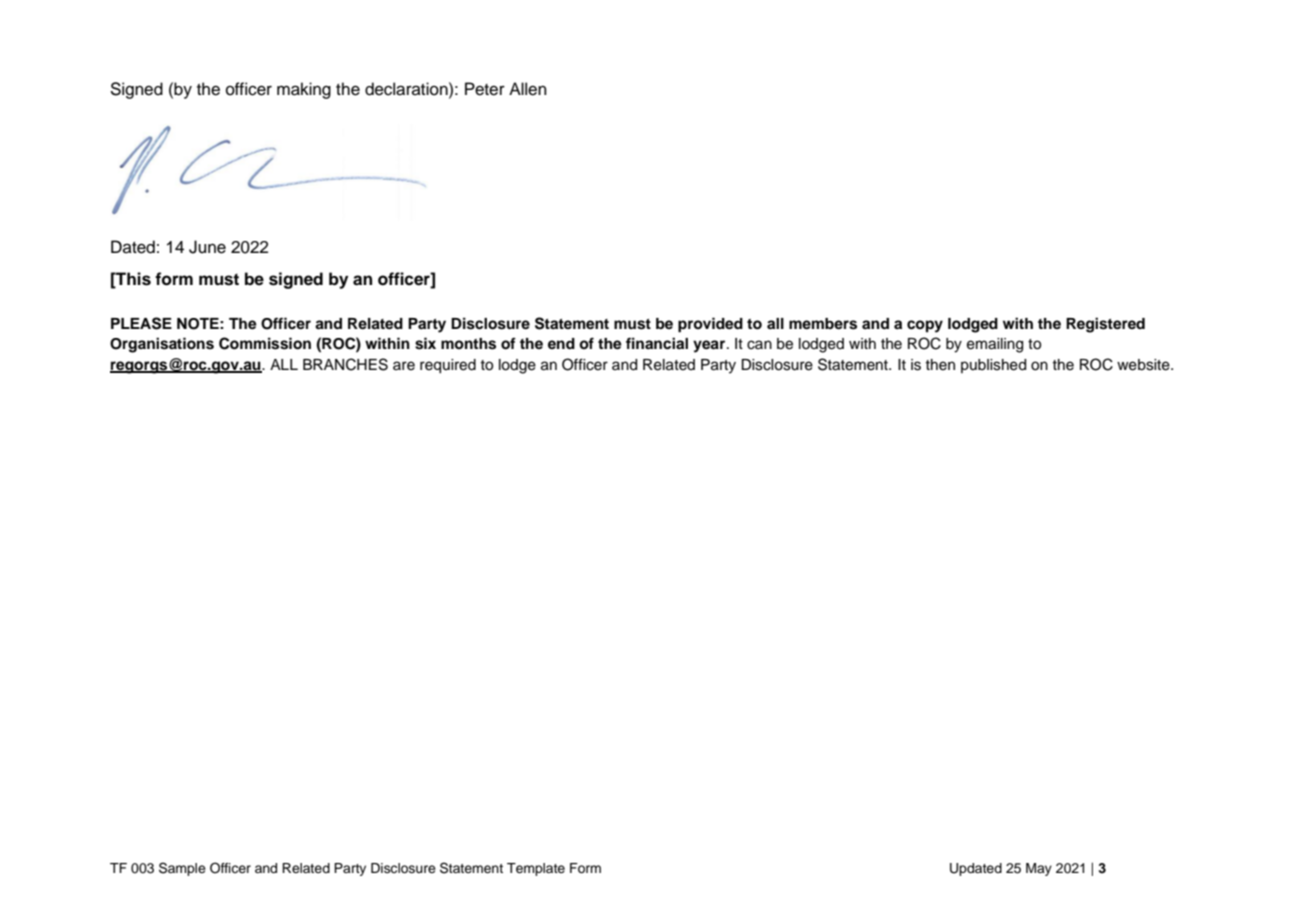 The height and width of the image is (924, 1308). Describe the element at coordinates (657, 343) in the image. I see `financial` at that location.
